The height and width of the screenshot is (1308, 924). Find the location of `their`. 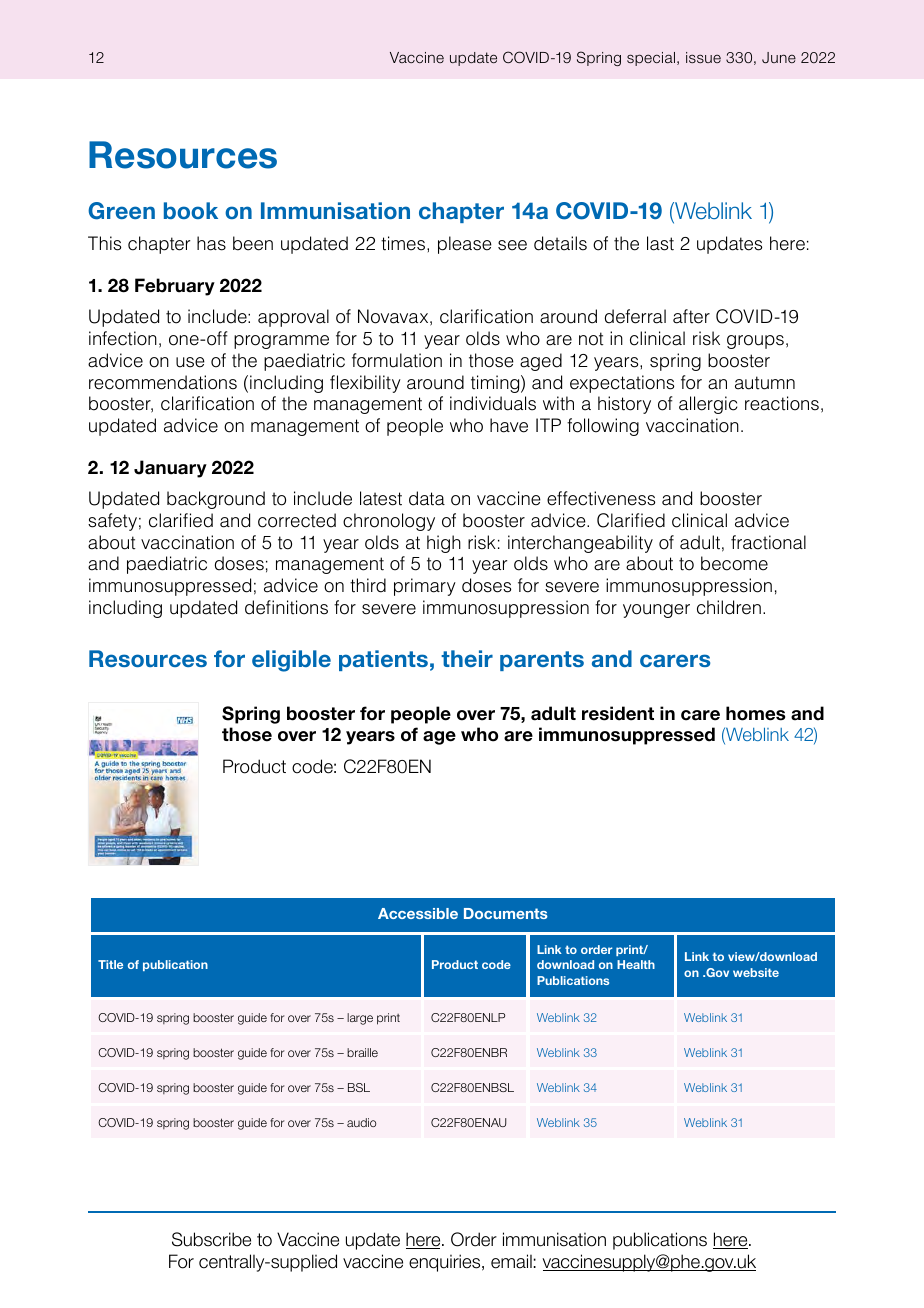

their is located at coordinates (467, 658).
